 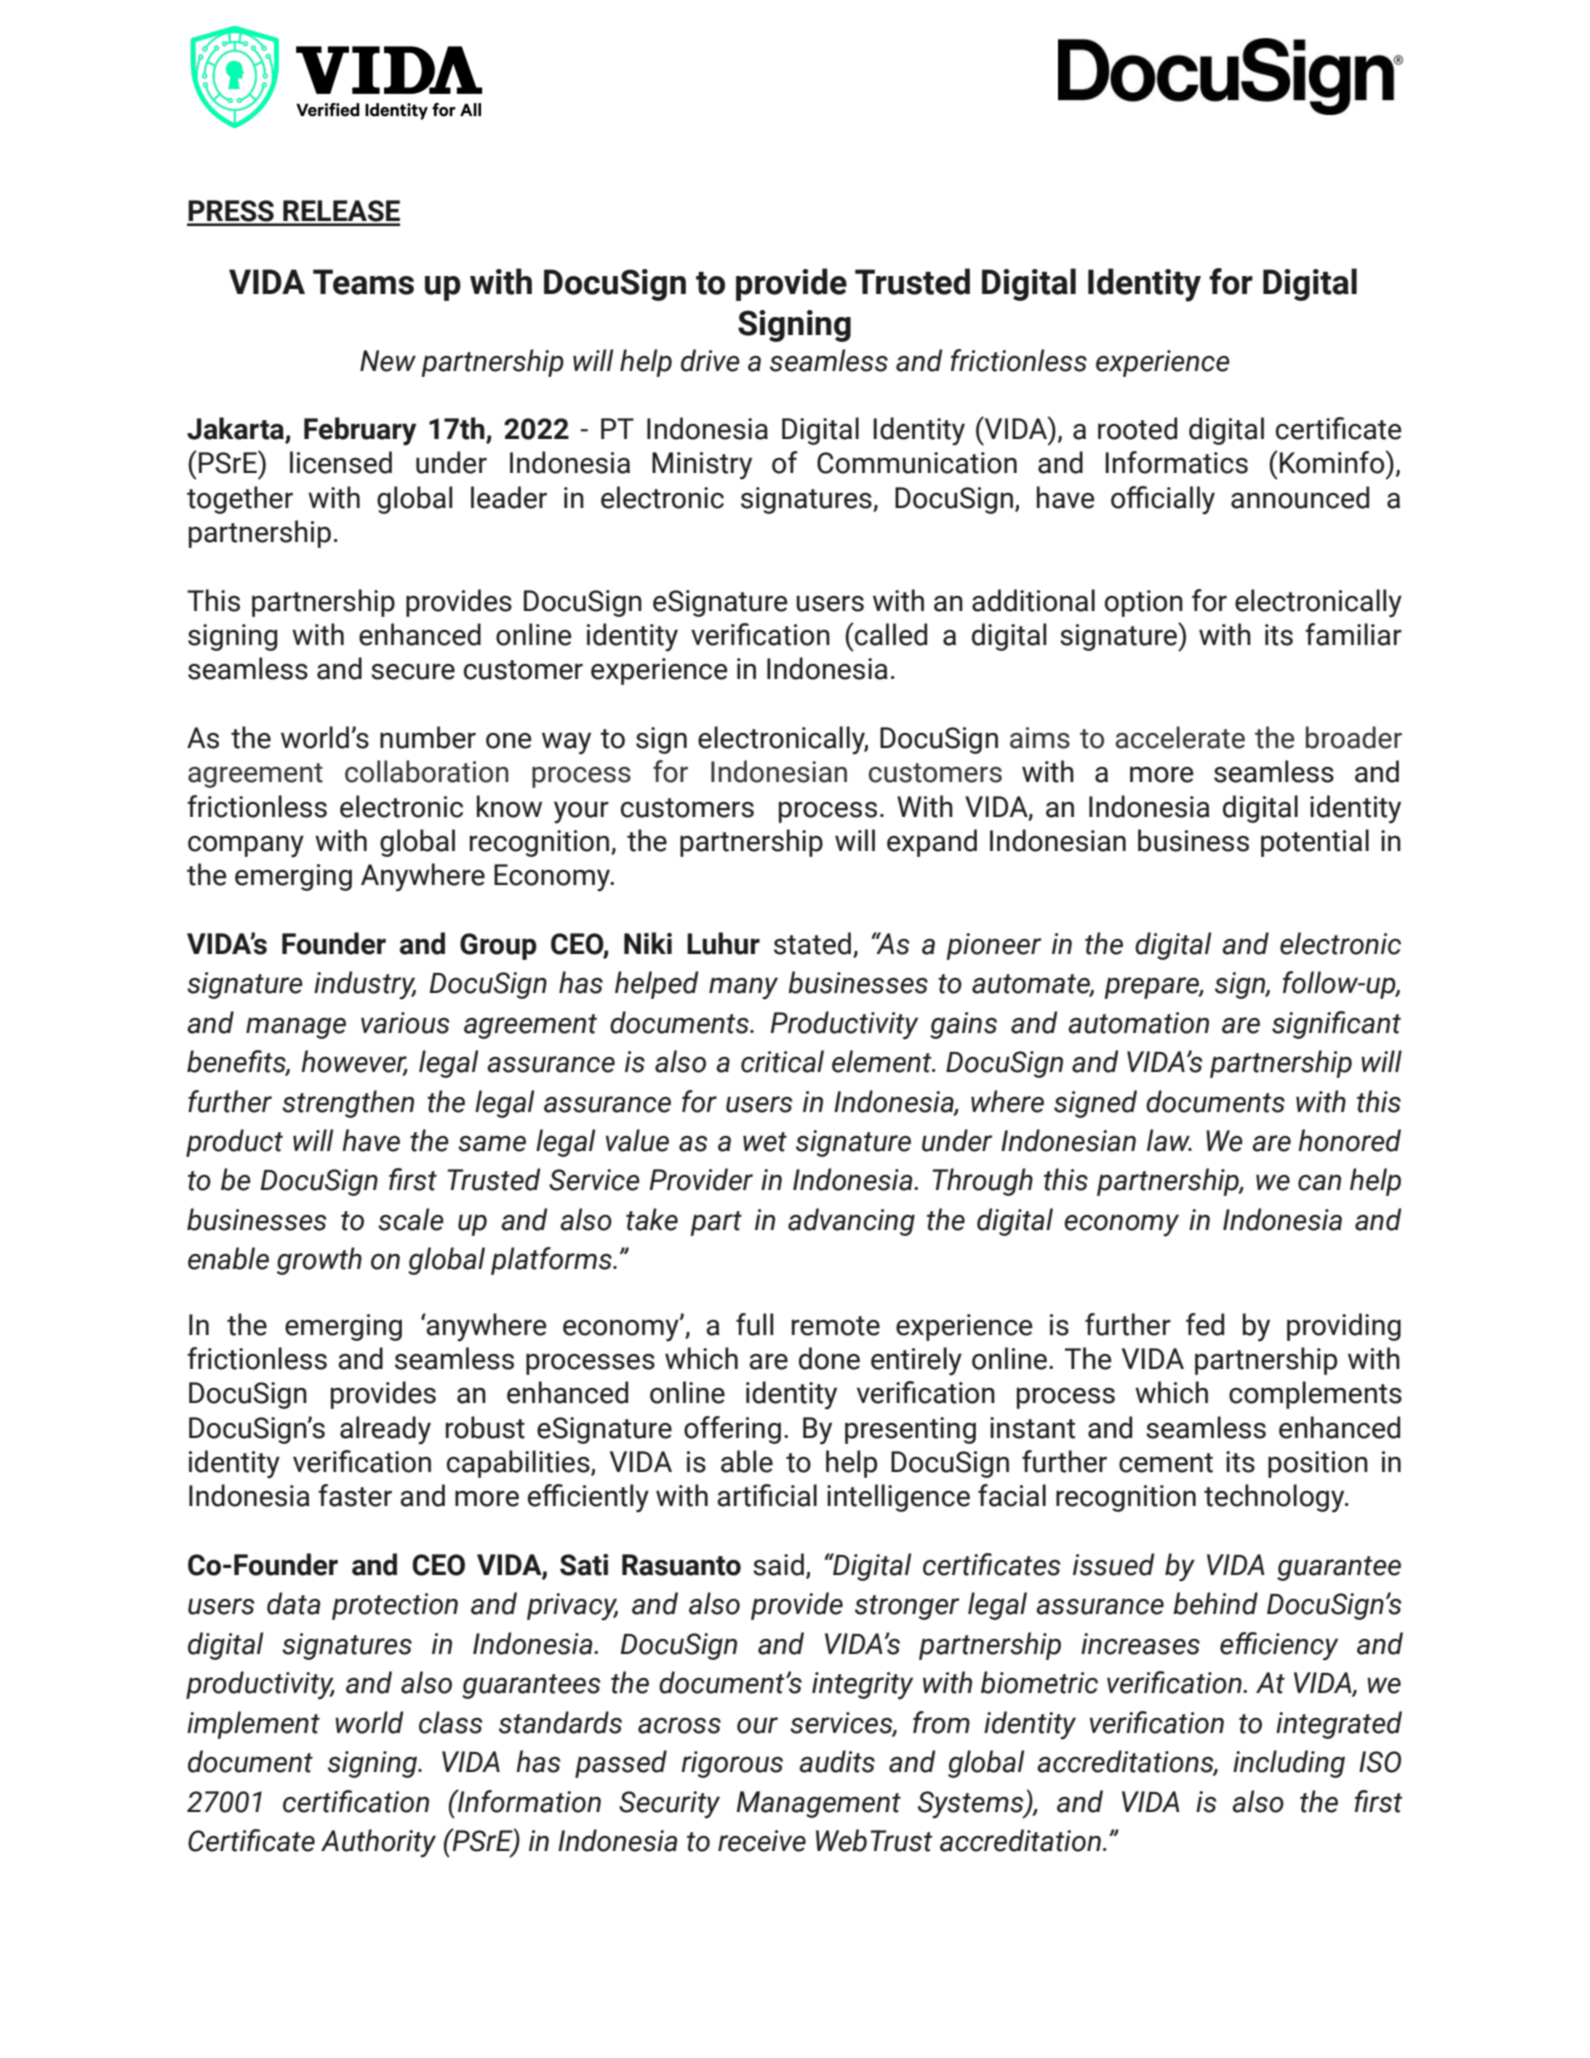 I want to click on advancing, so click(x=851, y=1222).
